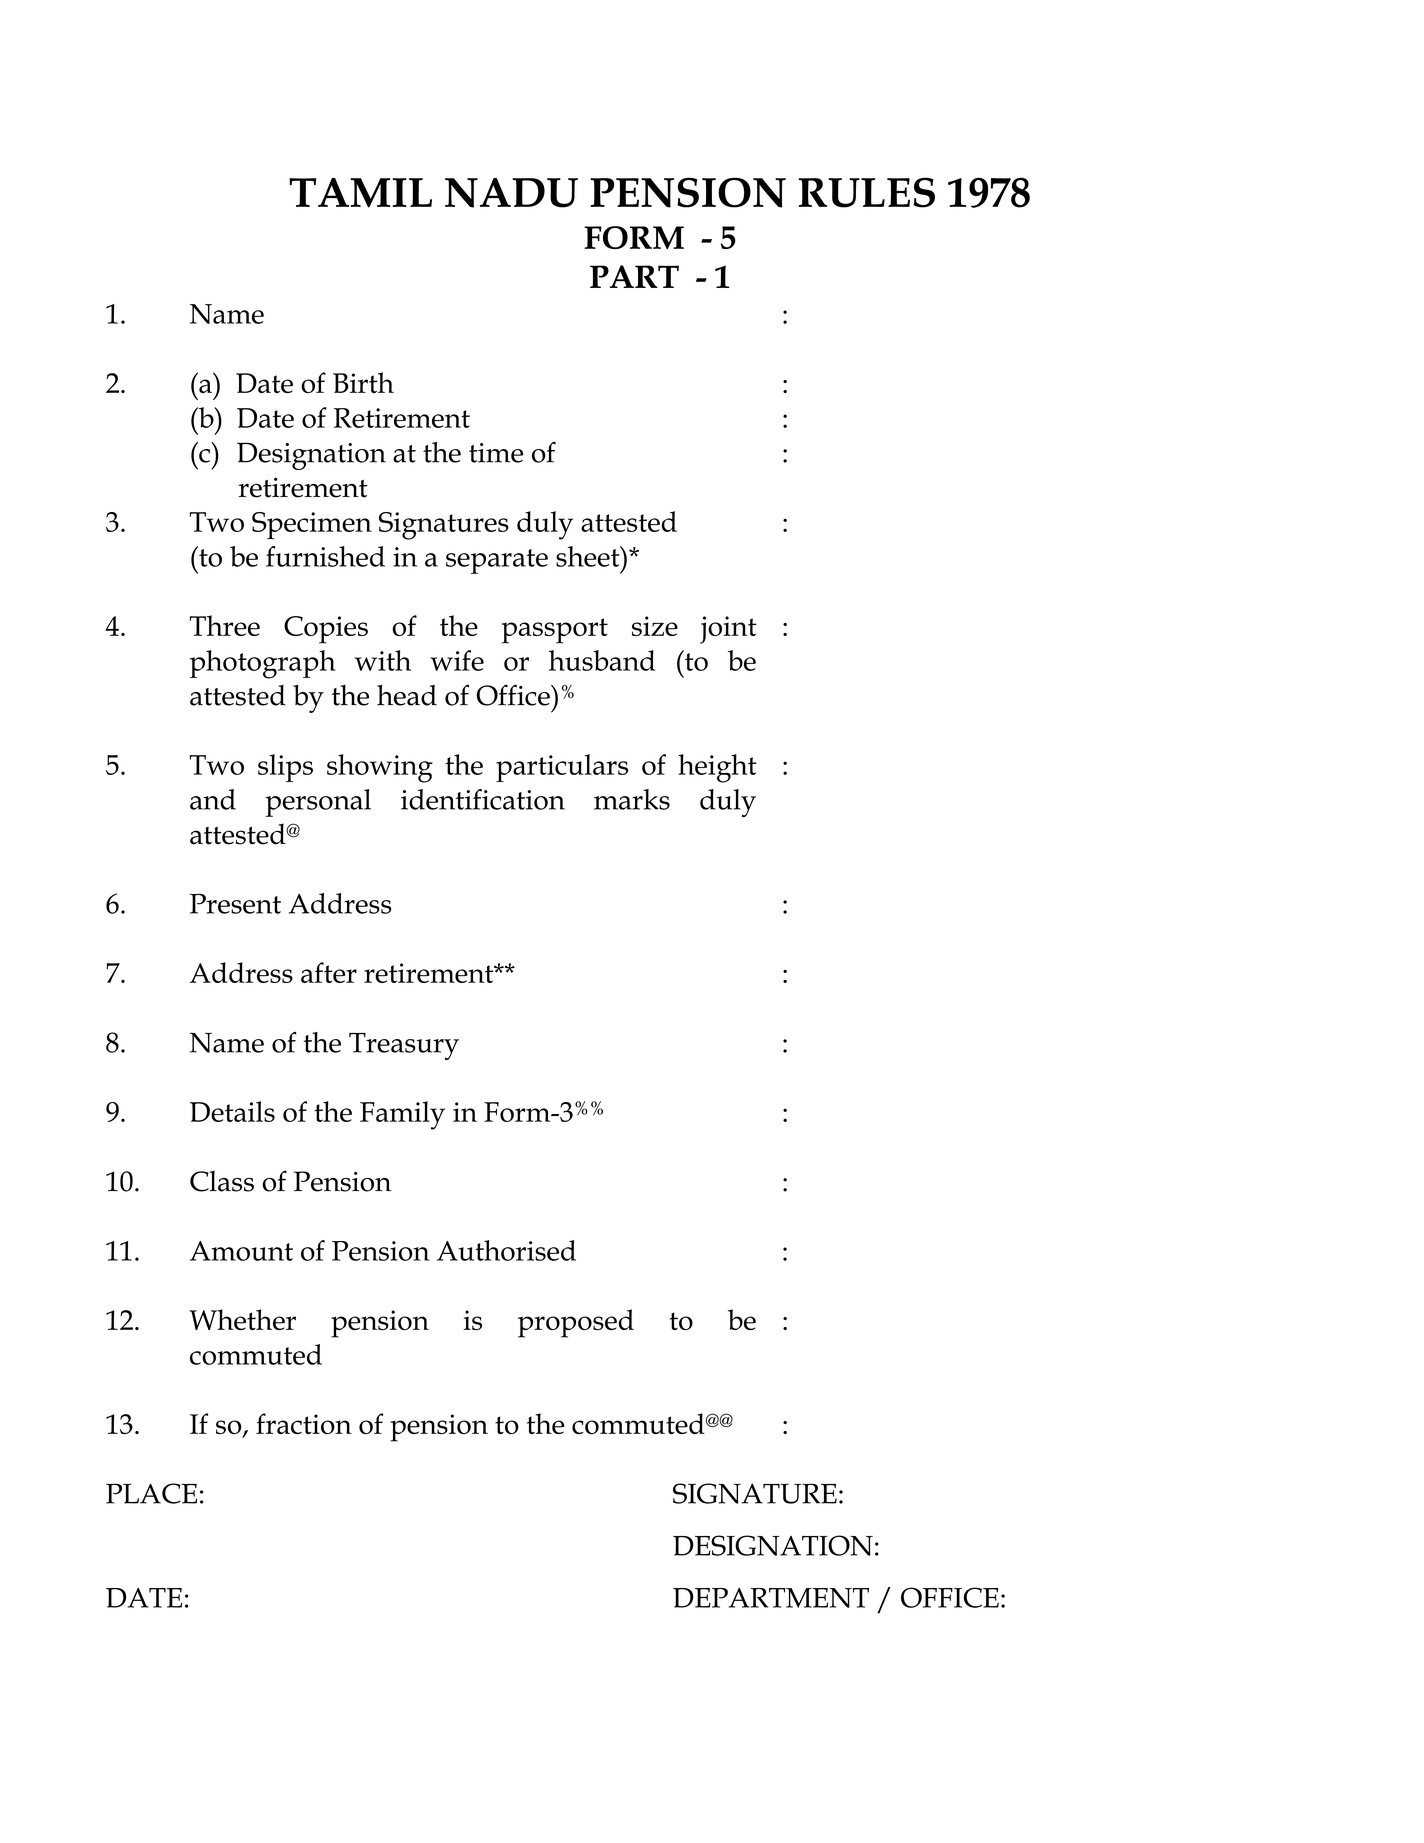 The image size is (1424, 1843). What do you see at coordinates (728, 630) in the screenshot?
I see `joint` at bounding box center [728, 630].
